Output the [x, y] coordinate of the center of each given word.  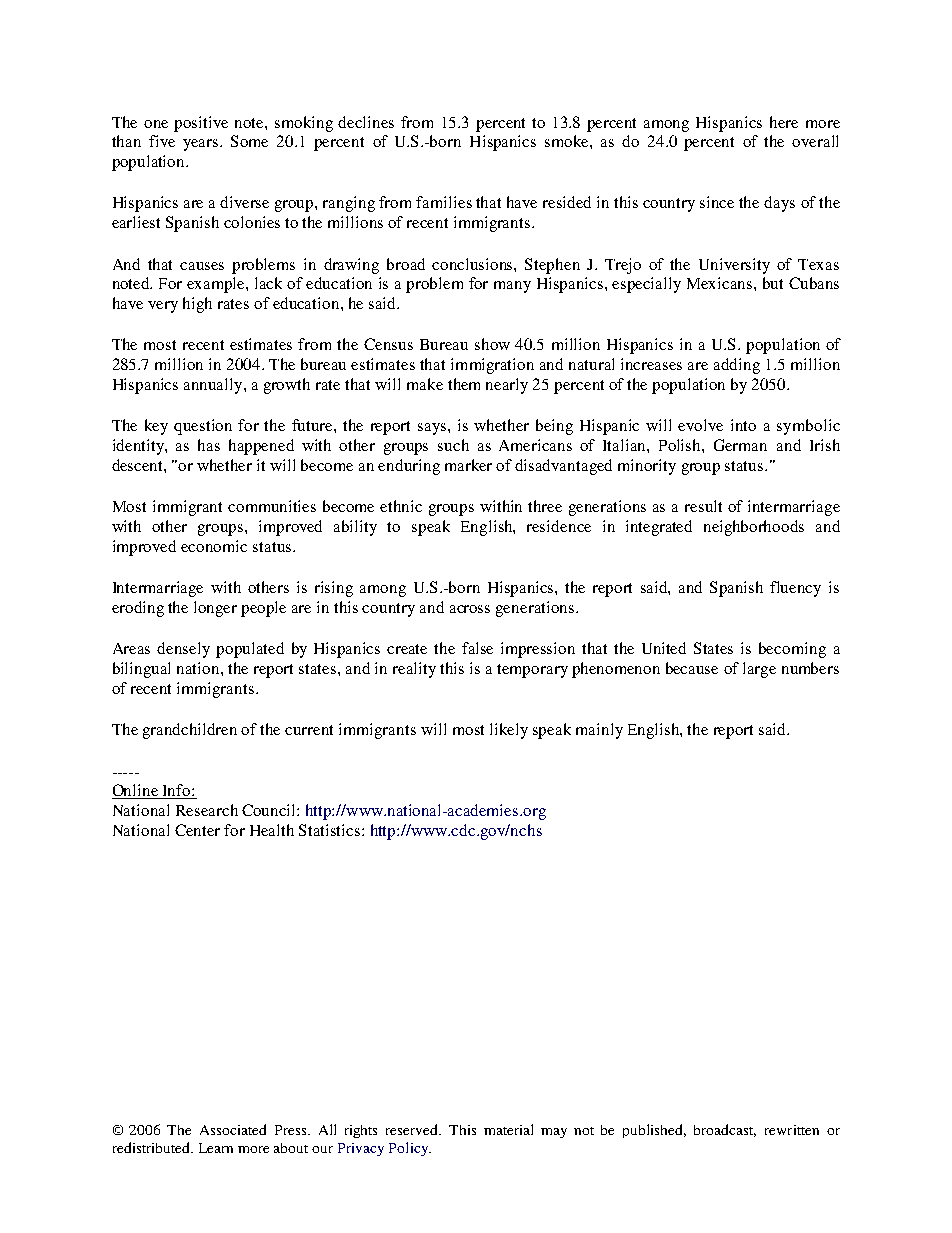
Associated [233, 1129]
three [545, 506]
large [759, 670]
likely [509, 731]
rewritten [792, 1130]
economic [214, 546]
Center [197, 830]
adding [737, 366]
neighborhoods [754, 528]
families [444, 202]
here [784, 122]
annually [214, 386]
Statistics [331, 830]
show [492, 344]
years [202, 145]
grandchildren [190, 731]
